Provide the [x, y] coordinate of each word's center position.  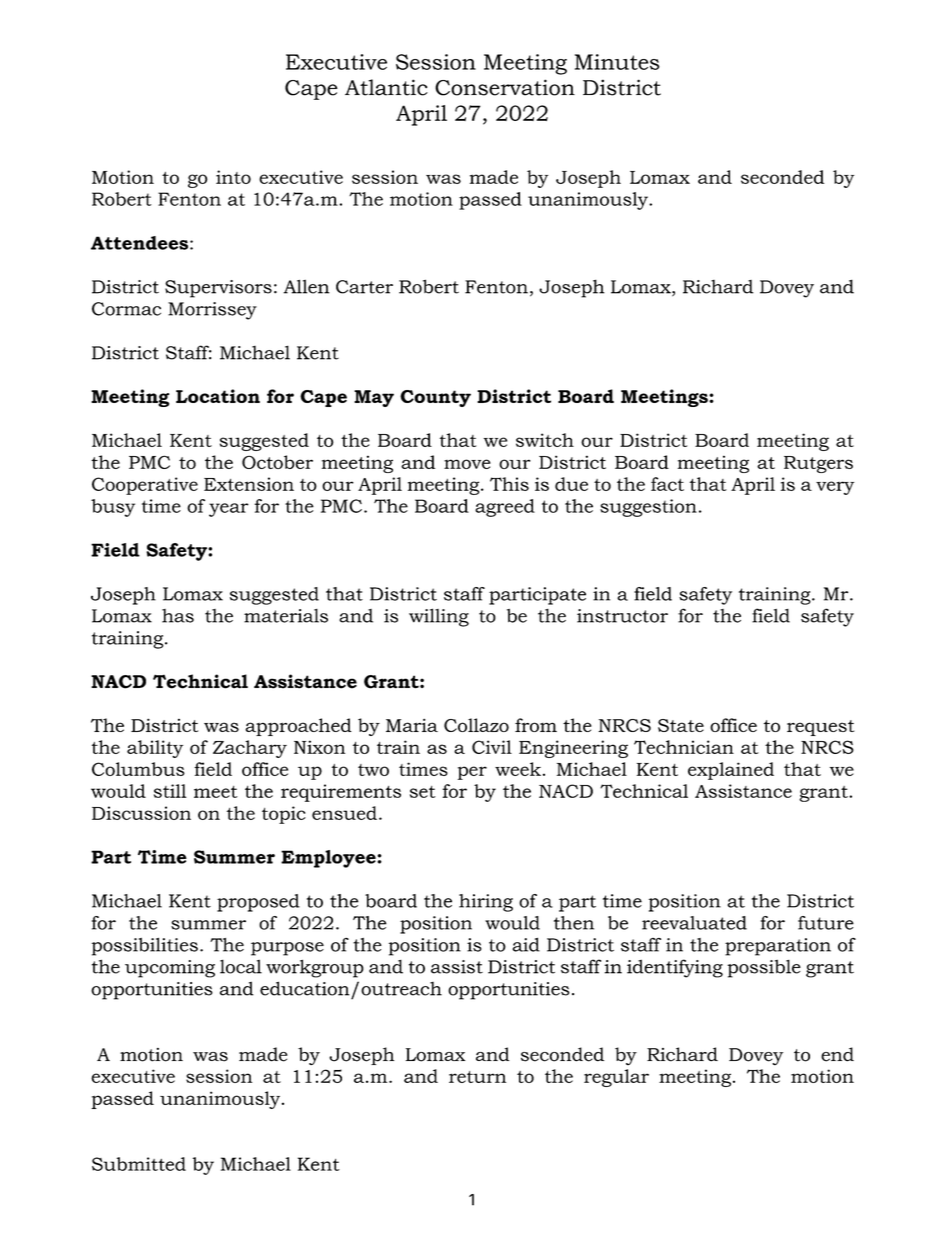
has [178, 616]
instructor [622, 616]
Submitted [139, 1164]
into [233, 177]
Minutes [617, 62]
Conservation [505, 87]
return [477, 1077]
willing [439, 617]
